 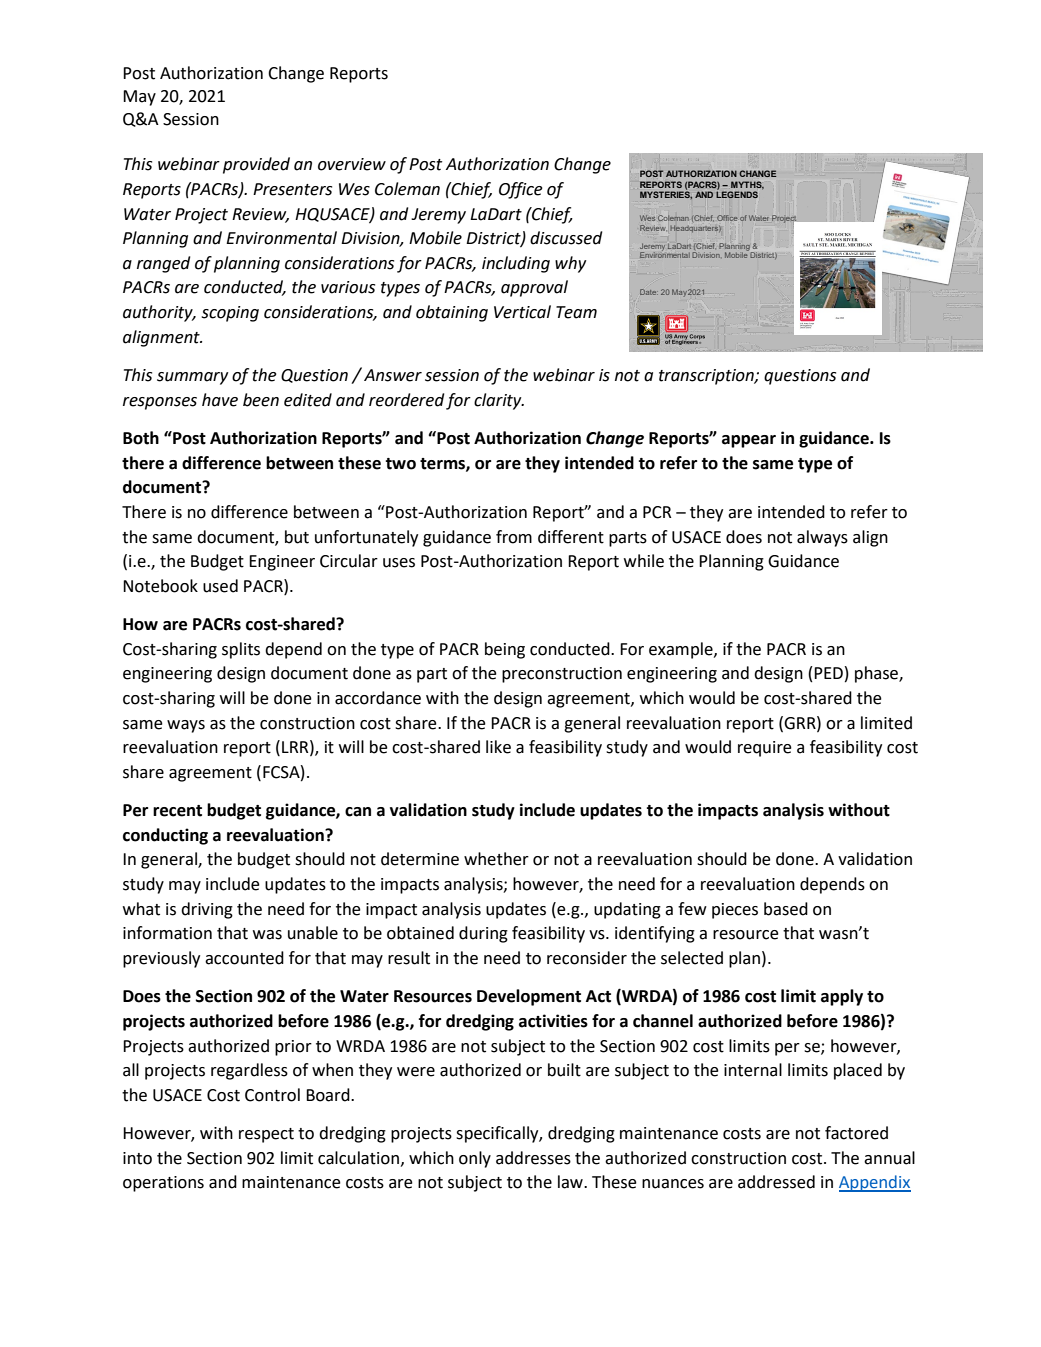 What do you see at coordinates (207, 910) in the page?
I see `driving` at bounding box center [207, 910].
